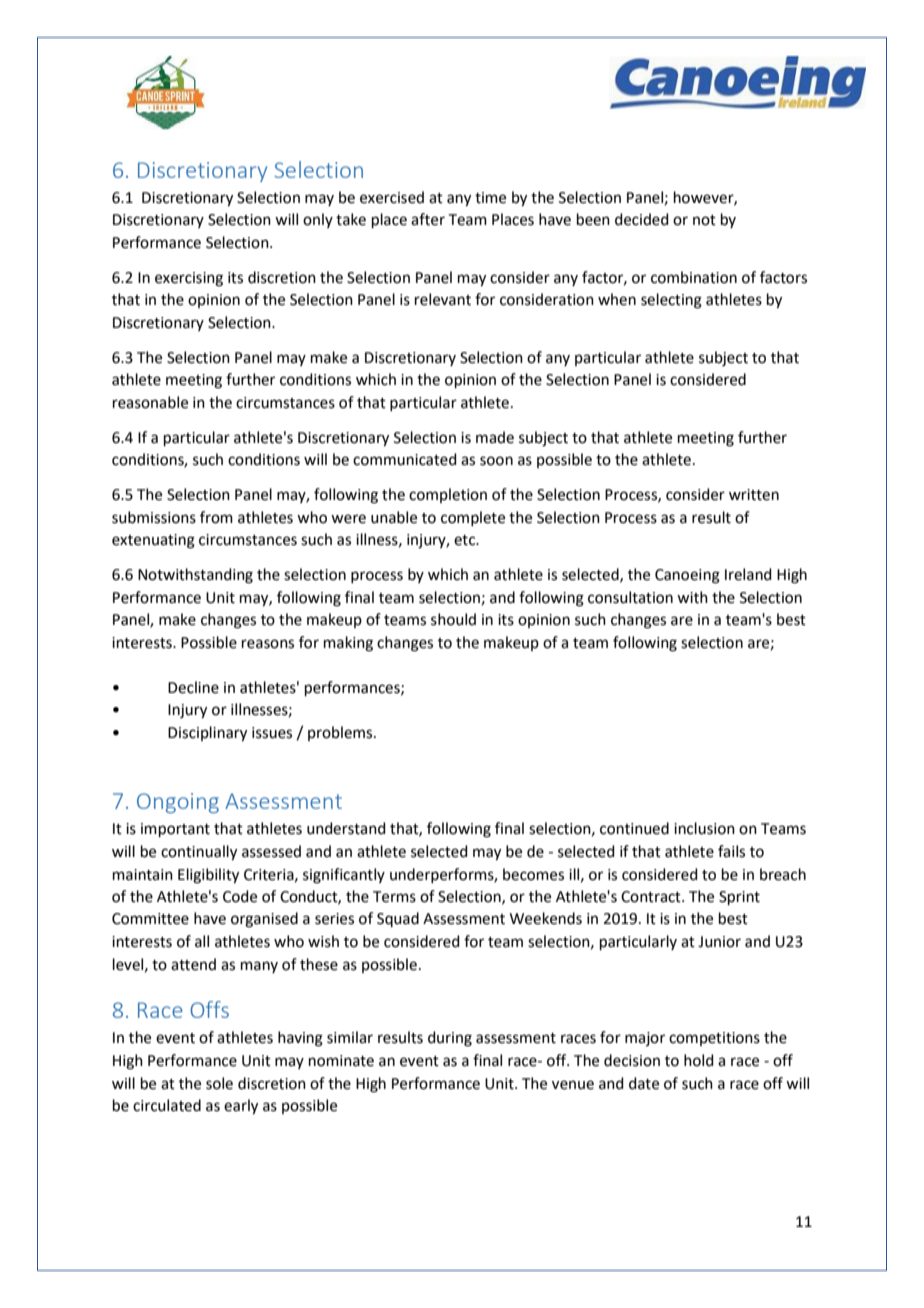 This screenshot has height=1308, width=924. Describe the element at coordinates (453, 619) in the screenshot. I see `should` at that location.
